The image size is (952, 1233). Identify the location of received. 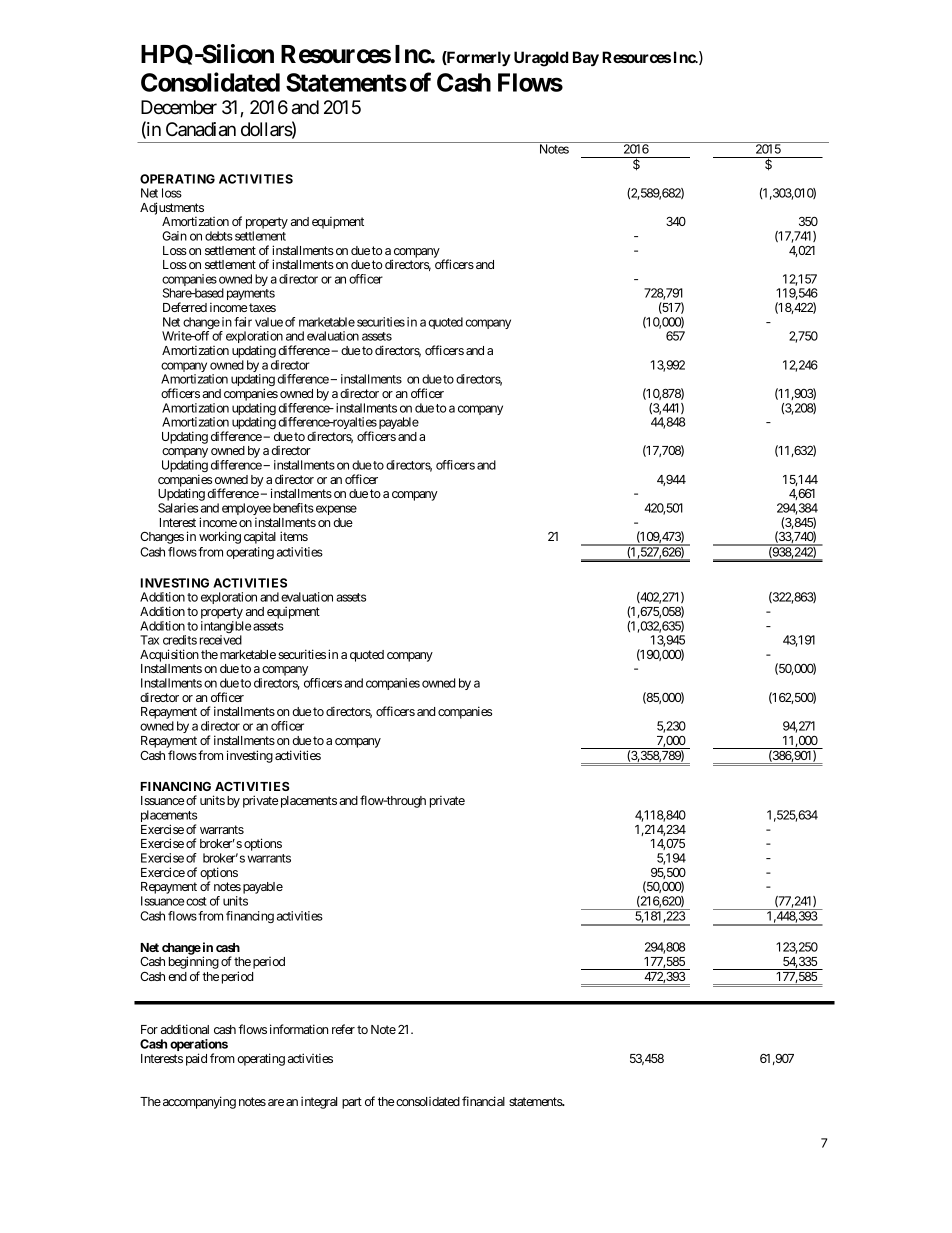
(221, 640).
